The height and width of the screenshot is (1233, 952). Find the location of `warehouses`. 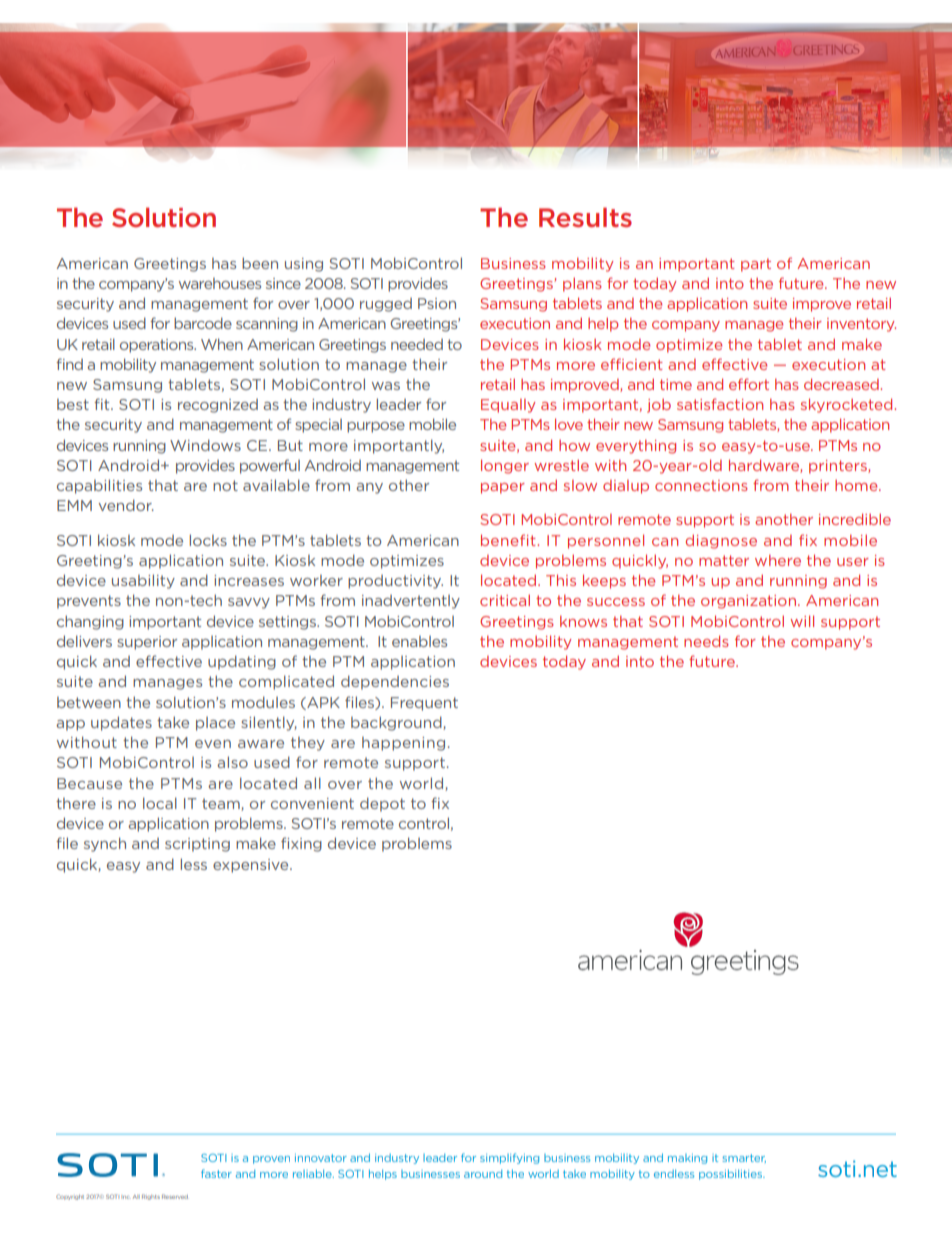

warehouses is located at coordinates (220, 283).
